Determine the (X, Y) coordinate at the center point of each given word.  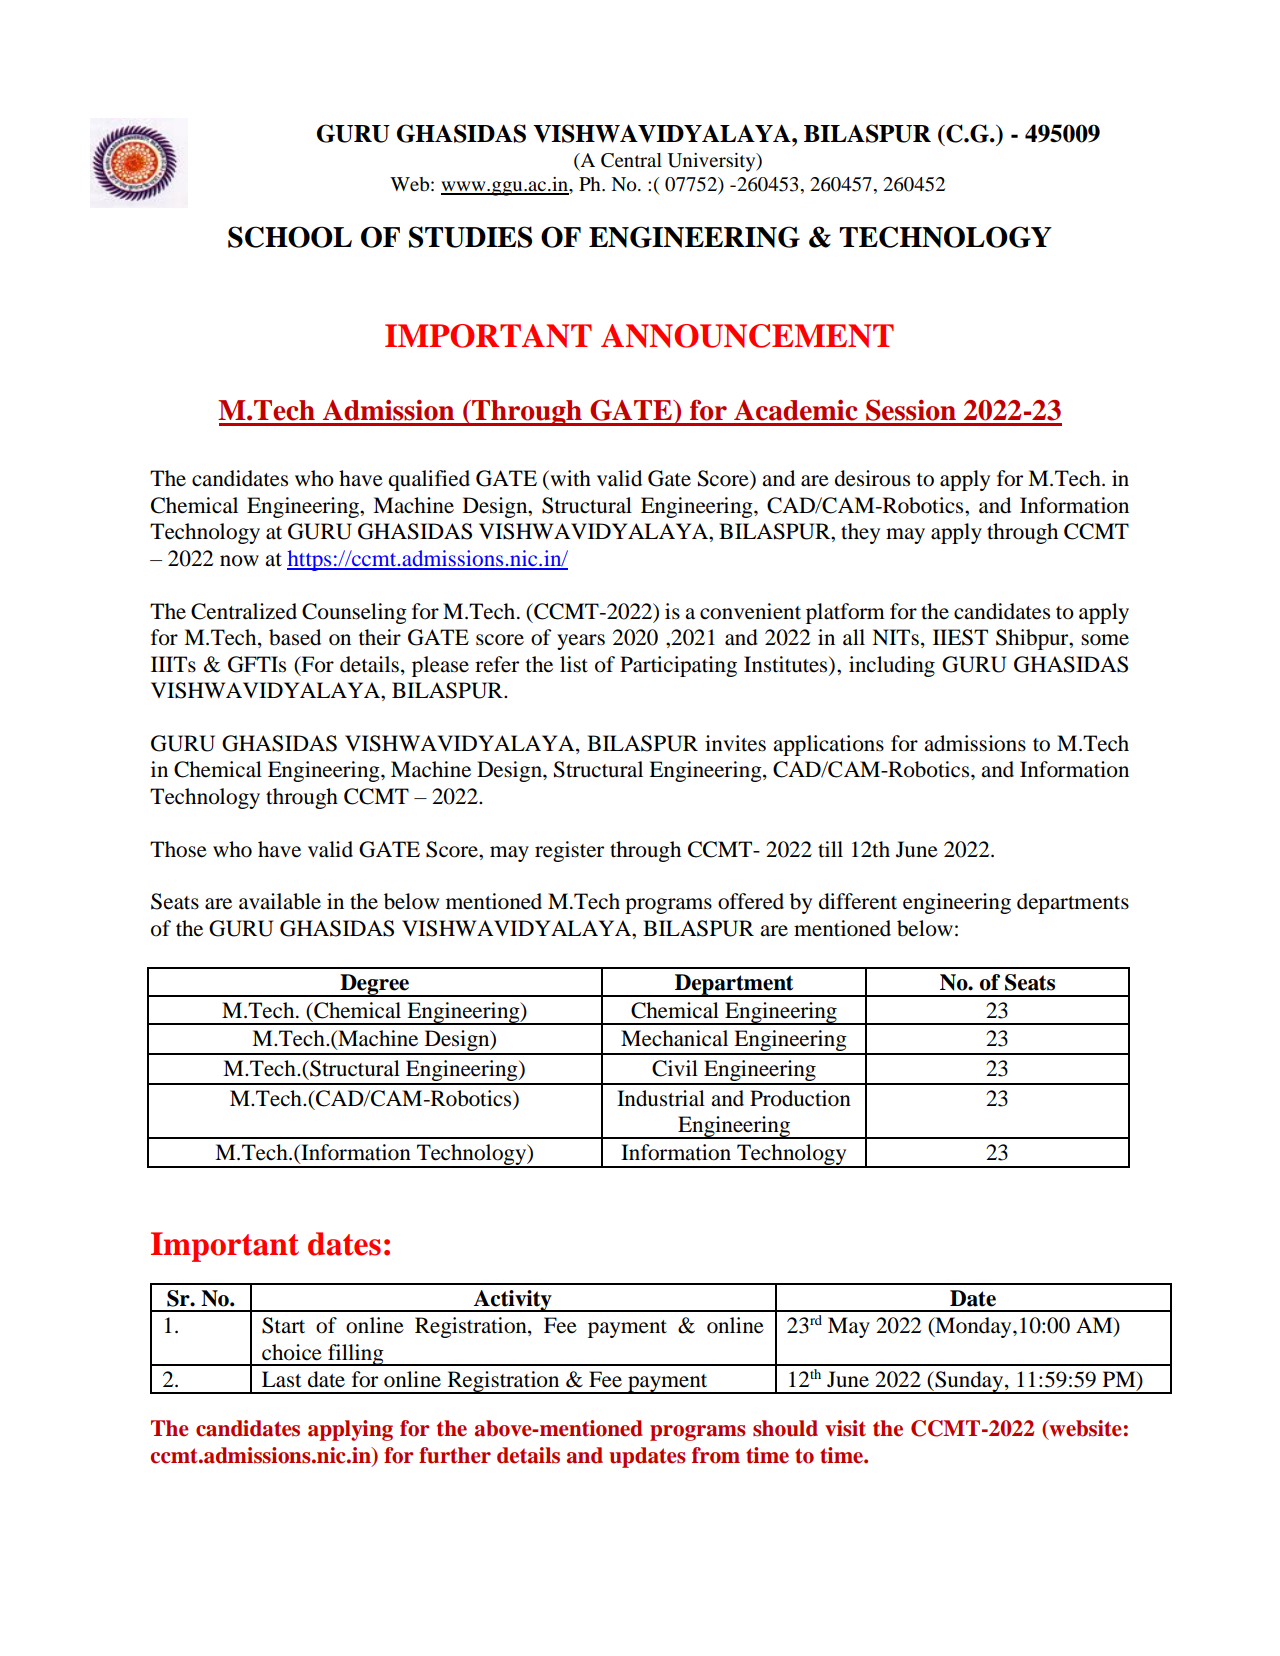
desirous (872, 478)
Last (282, 1379)
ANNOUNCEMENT (747, 336)
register (569, 851)
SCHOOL (290, 237)
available (280, 901)
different (858, 901)
